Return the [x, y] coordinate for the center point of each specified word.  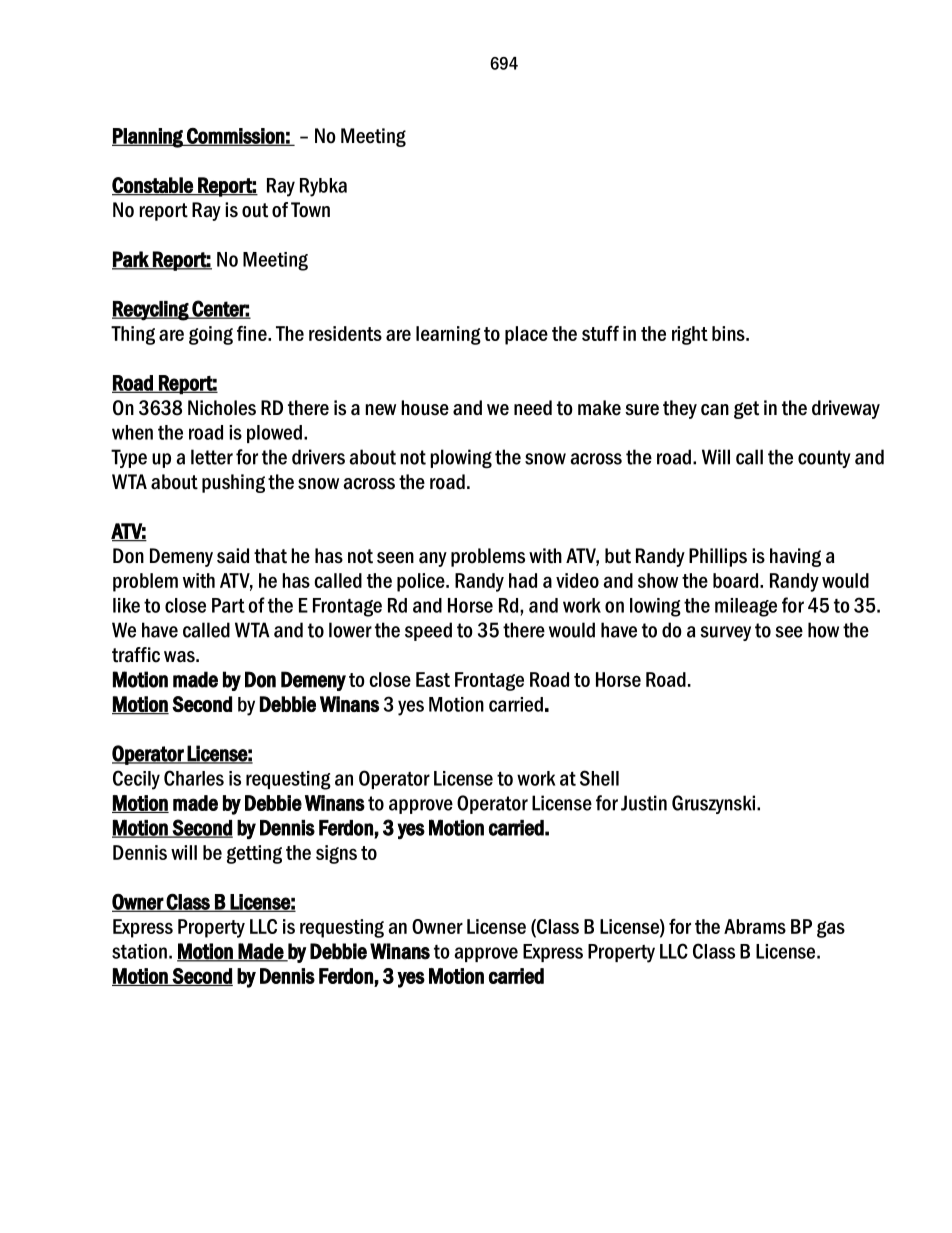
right [690, 335]
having [795, 557]
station [139, 951]
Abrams [755, 926]
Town [310, 210]
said [233, 556]
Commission [235, 137]
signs [336, 854]
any [433, 559]
